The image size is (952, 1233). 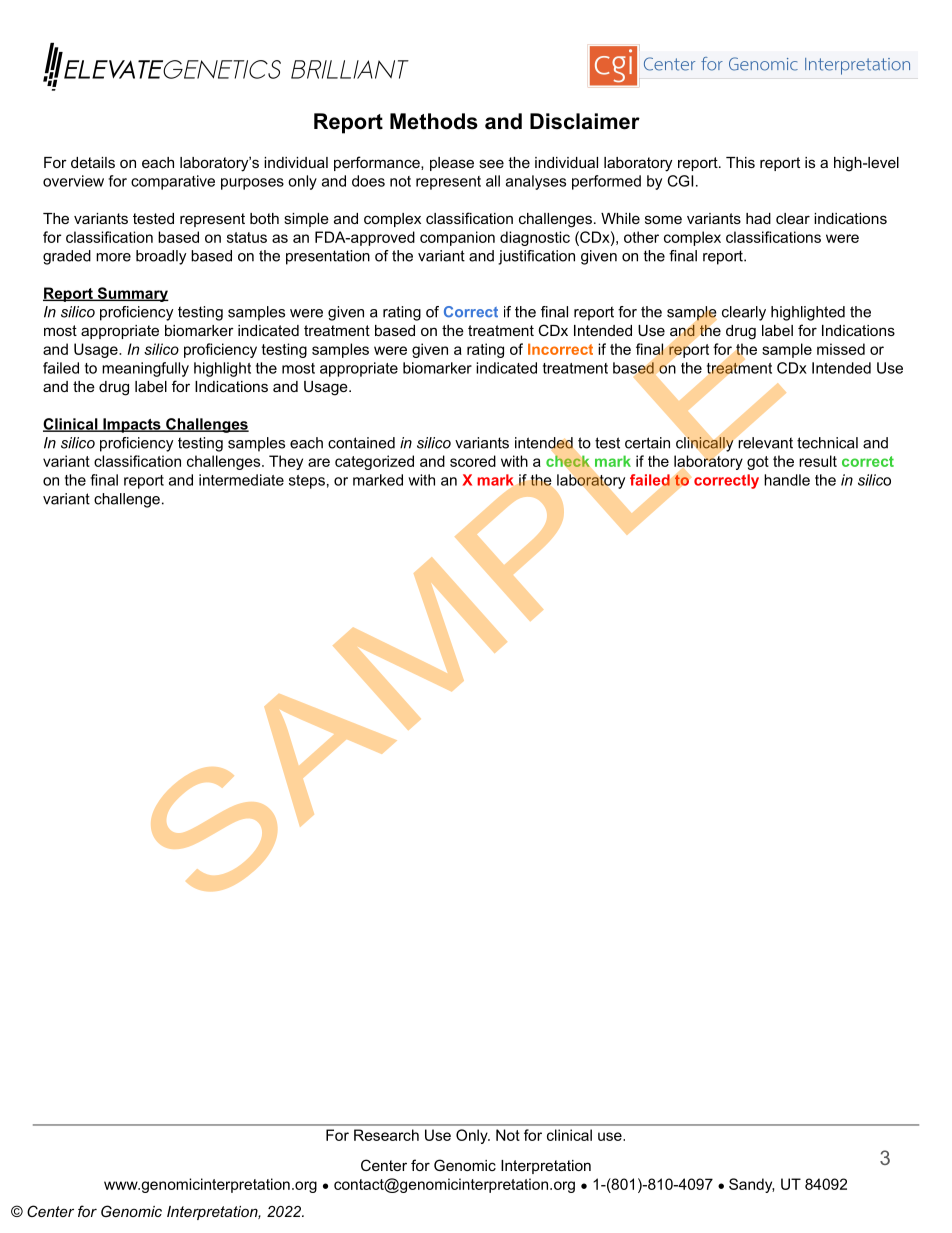 I want to click on Research, so click(x=386, y=1135).
